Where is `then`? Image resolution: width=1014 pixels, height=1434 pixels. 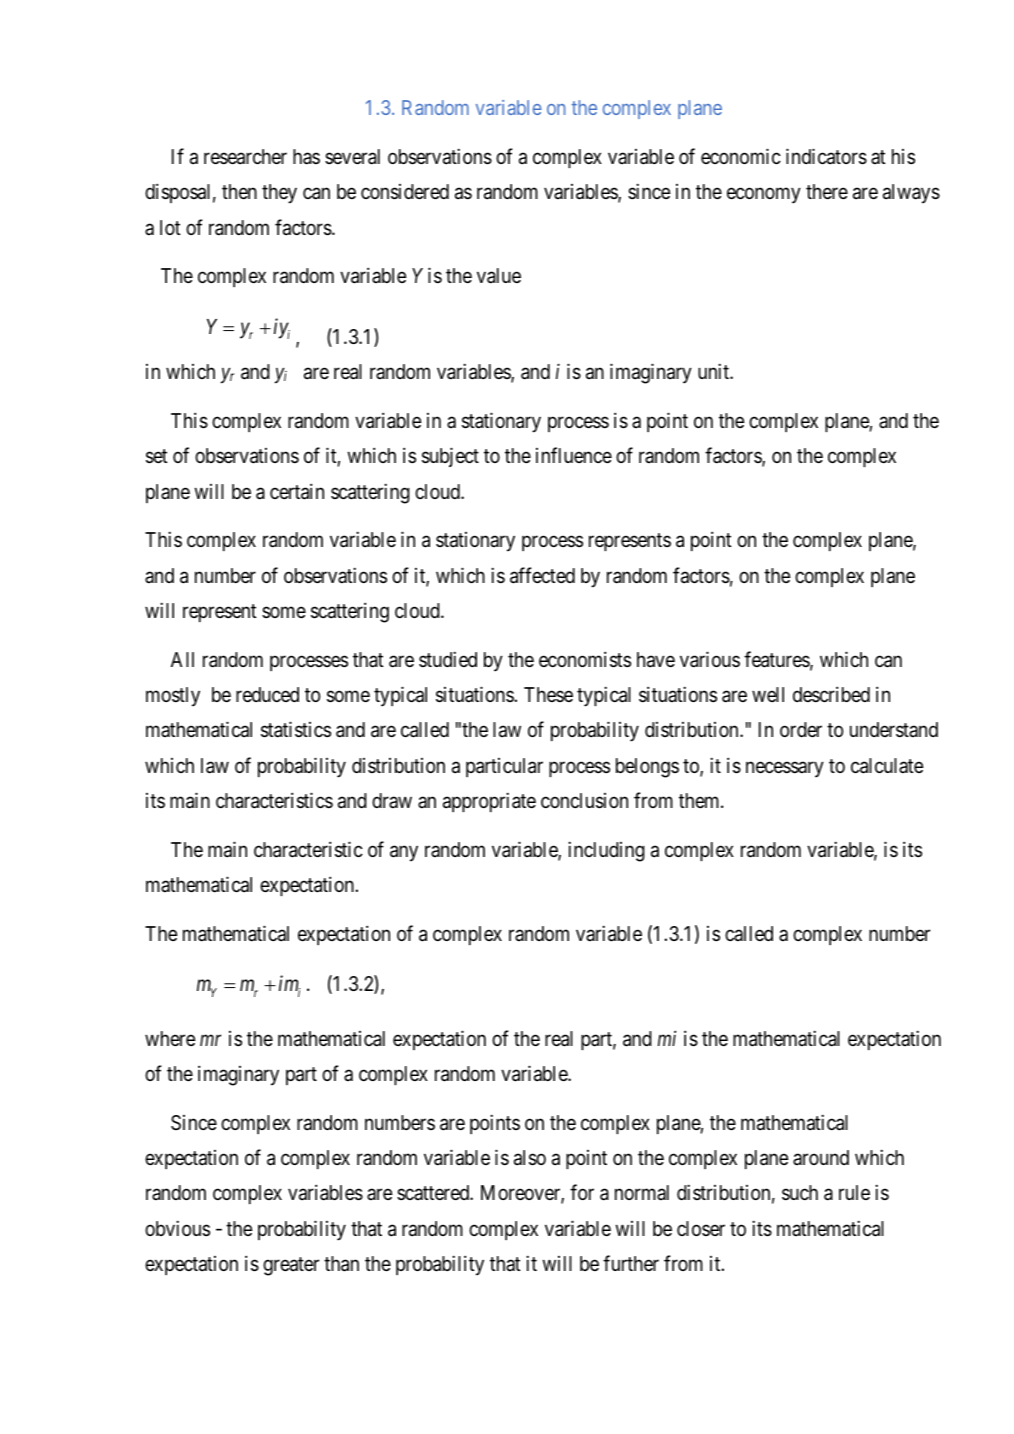 then is located at coordinates (239, 191).
